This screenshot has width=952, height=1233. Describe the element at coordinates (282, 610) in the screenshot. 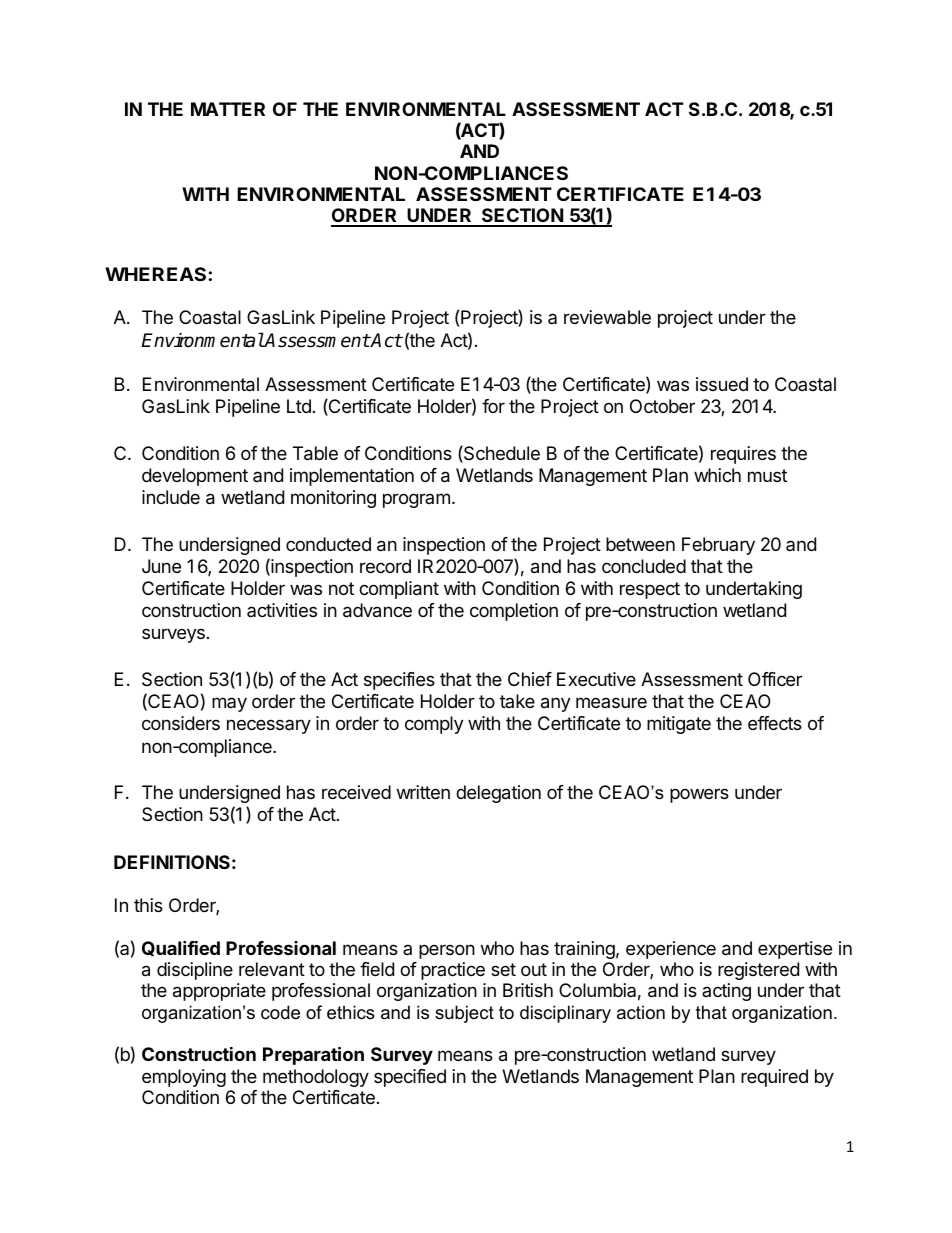

I see `activities` at that location.
